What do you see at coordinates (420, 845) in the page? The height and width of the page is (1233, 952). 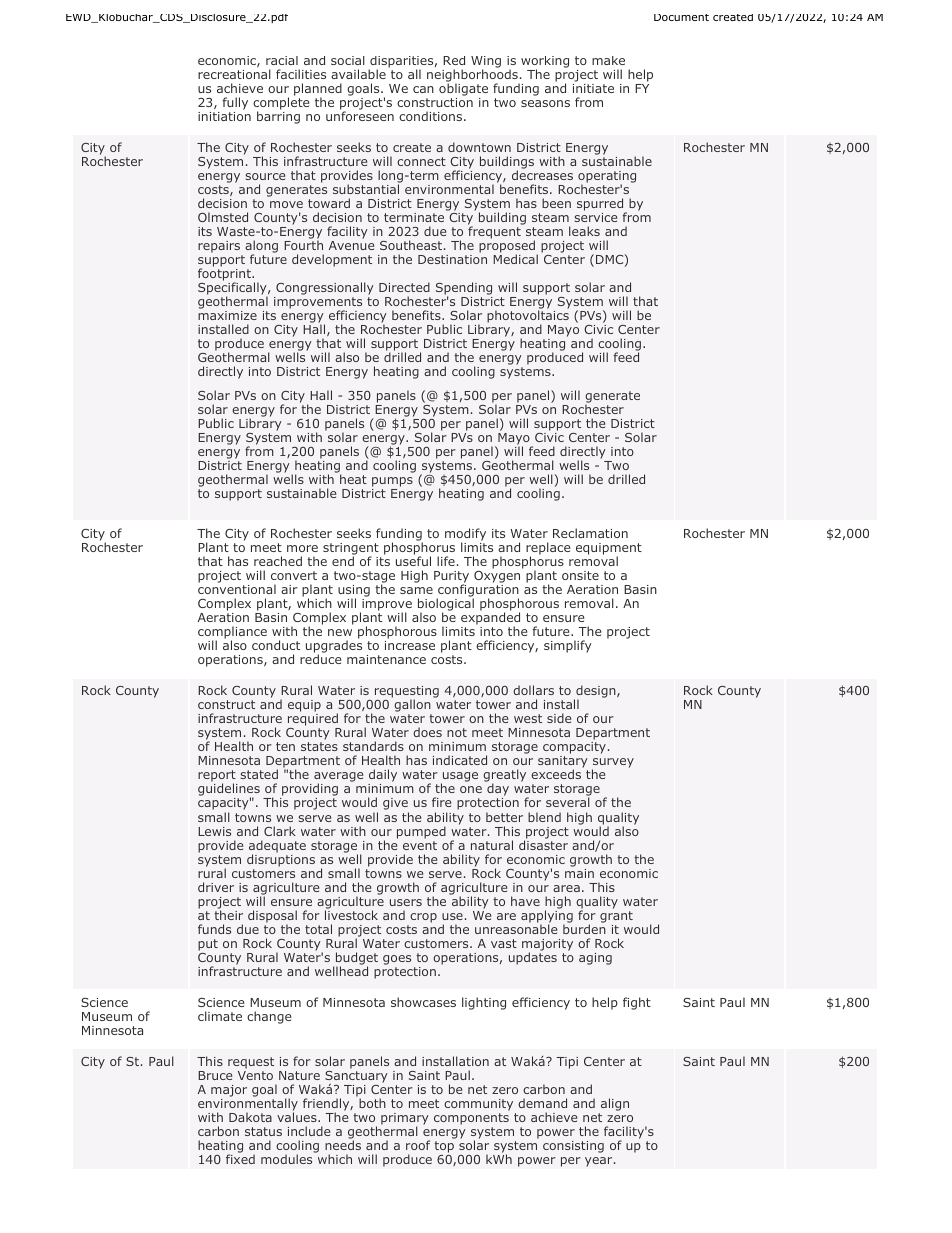 I see `event` at bounding box center [420, 845].
